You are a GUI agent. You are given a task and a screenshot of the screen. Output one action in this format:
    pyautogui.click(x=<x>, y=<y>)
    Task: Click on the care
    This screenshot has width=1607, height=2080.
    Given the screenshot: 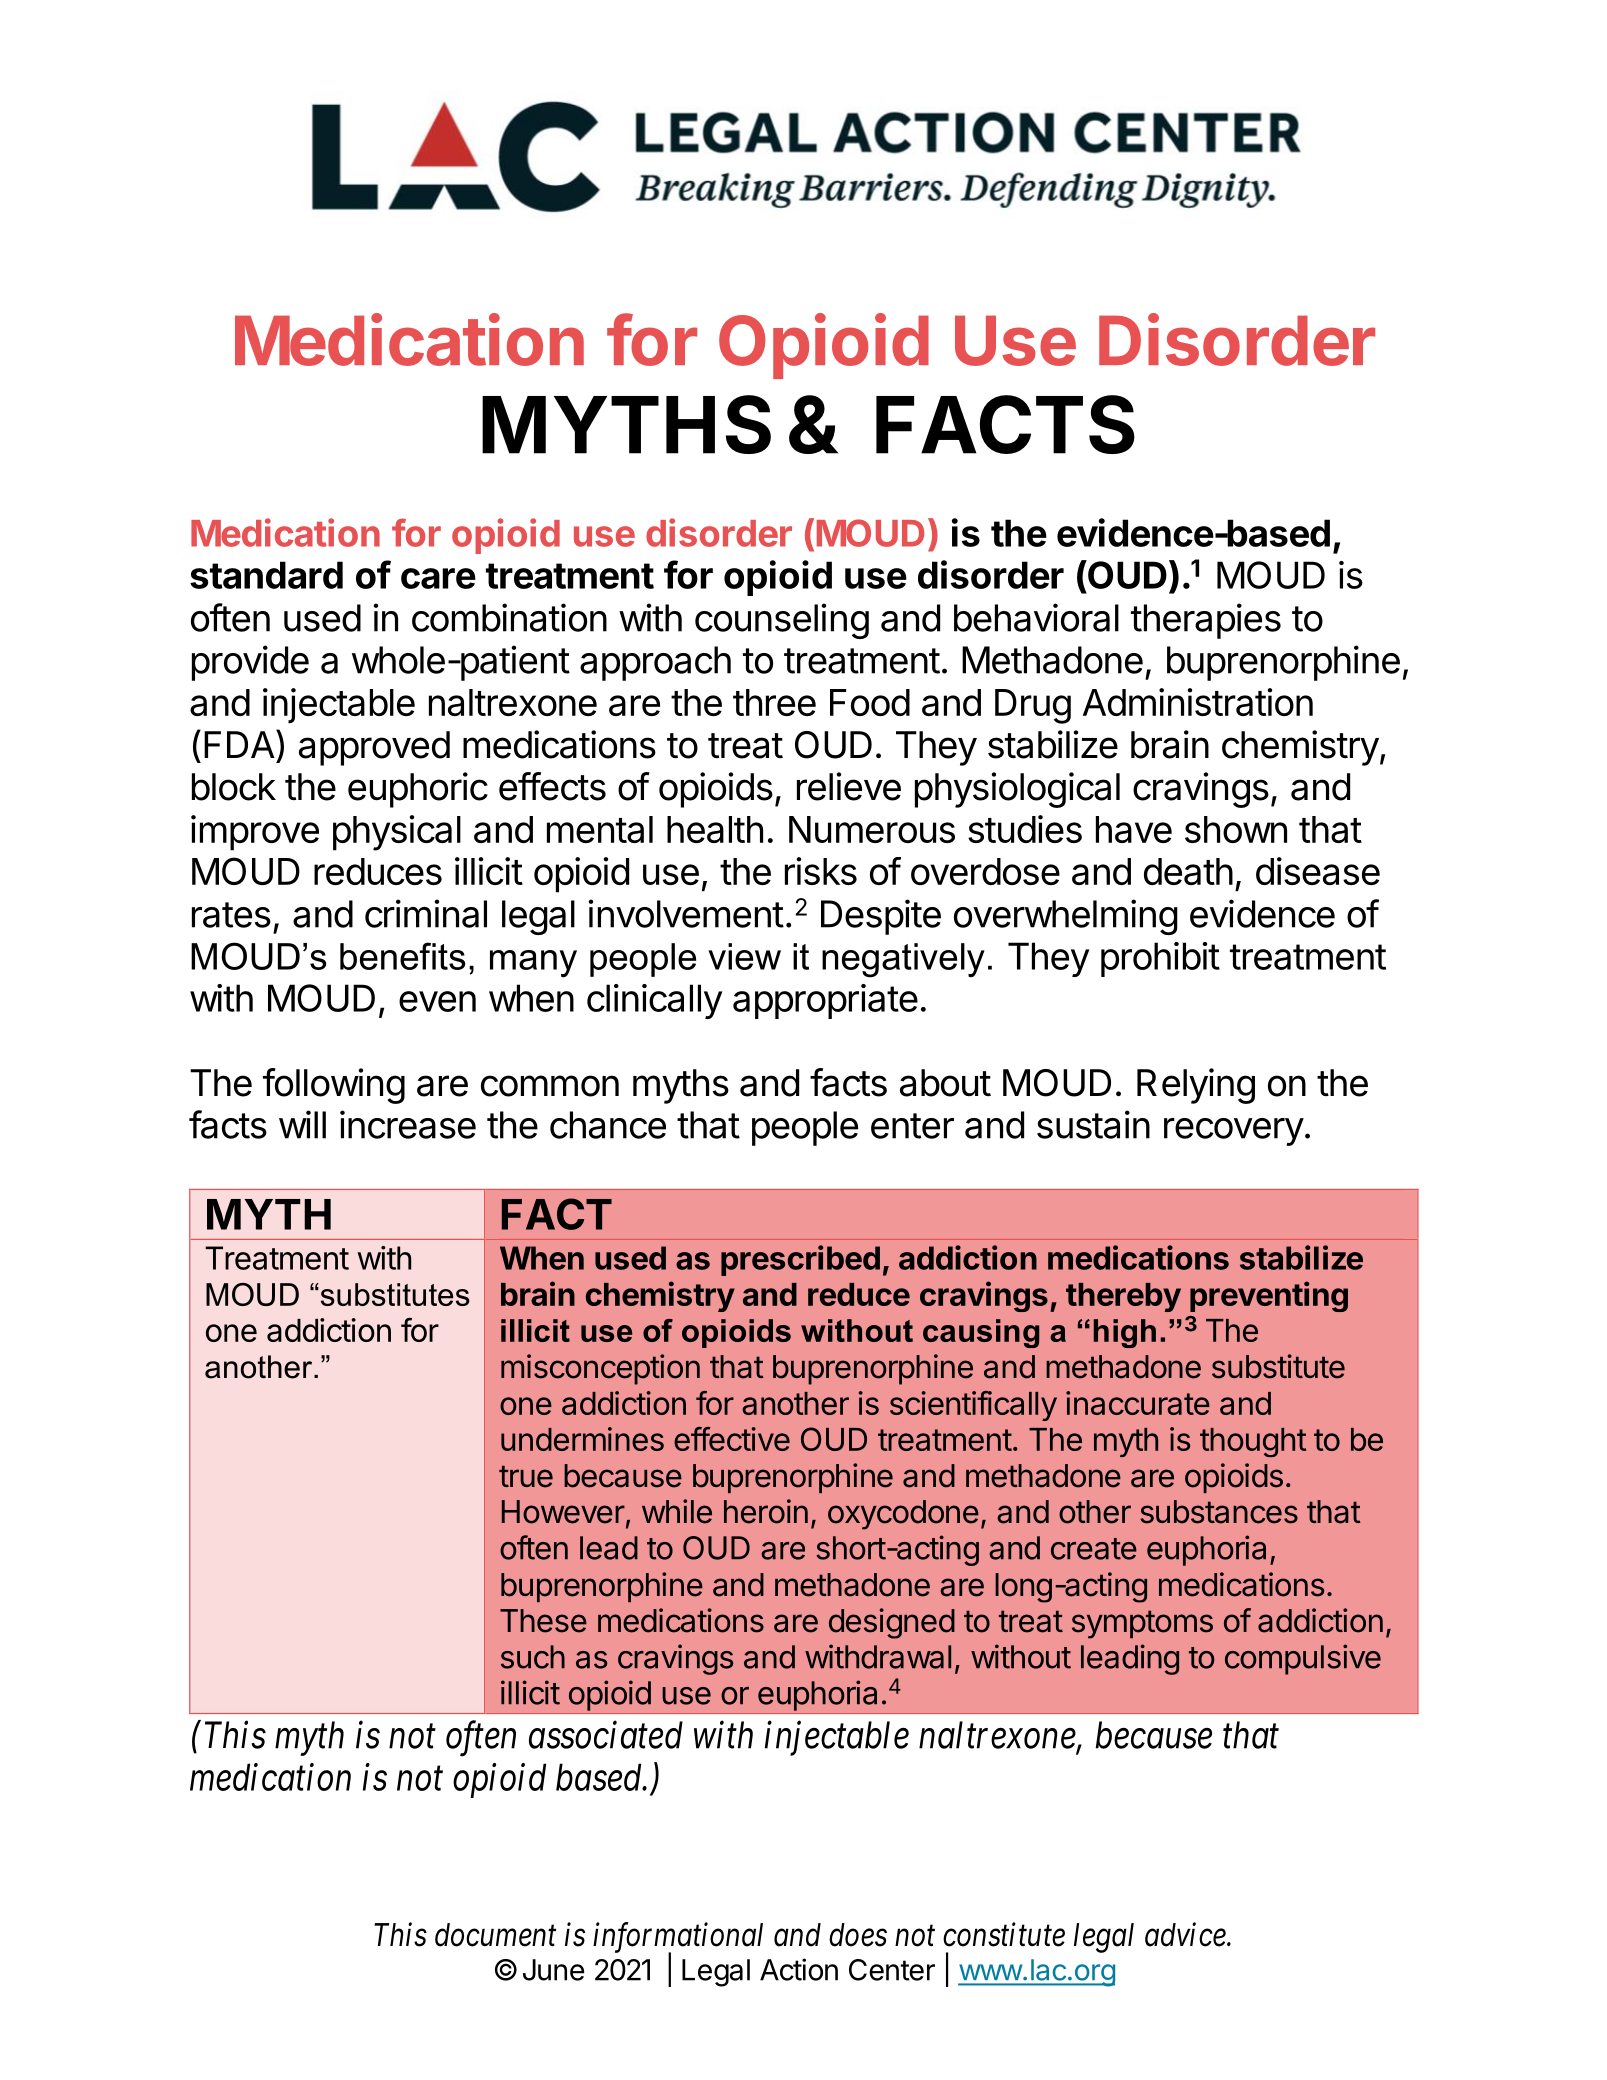 What is the action you would take?
    pyautogui.click(x=438, y=578)
